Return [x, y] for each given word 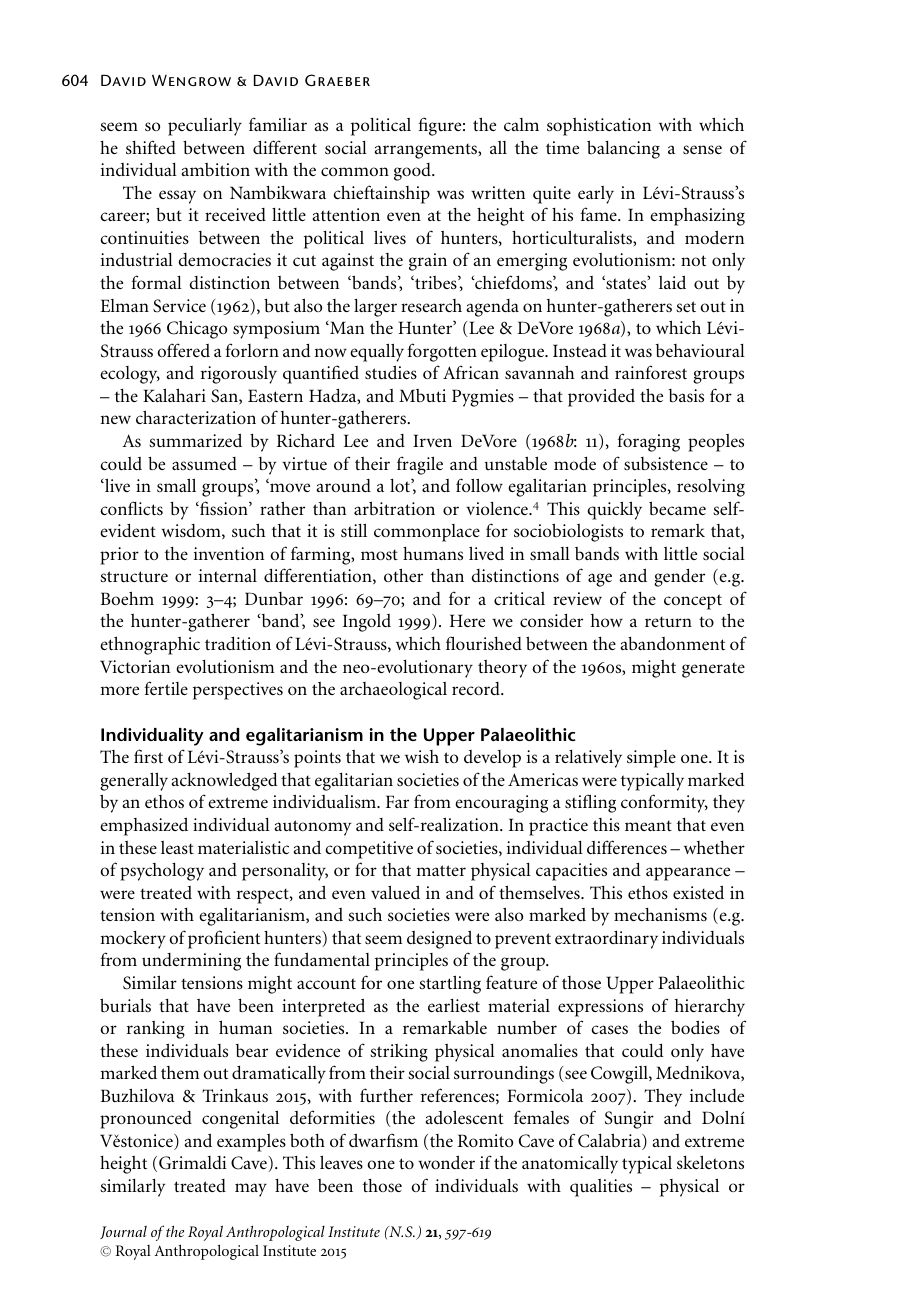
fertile [166, 688]
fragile [420, 465]
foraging [649, 442]
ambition [215, 169]
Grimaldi [193, 1163]
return [668, 622]
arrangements [426, 151]
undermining [191, 962]
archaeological [393, 691]
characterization [196, 417]
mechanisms [660, 914]
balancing [623, 149]
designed [439, 939]
